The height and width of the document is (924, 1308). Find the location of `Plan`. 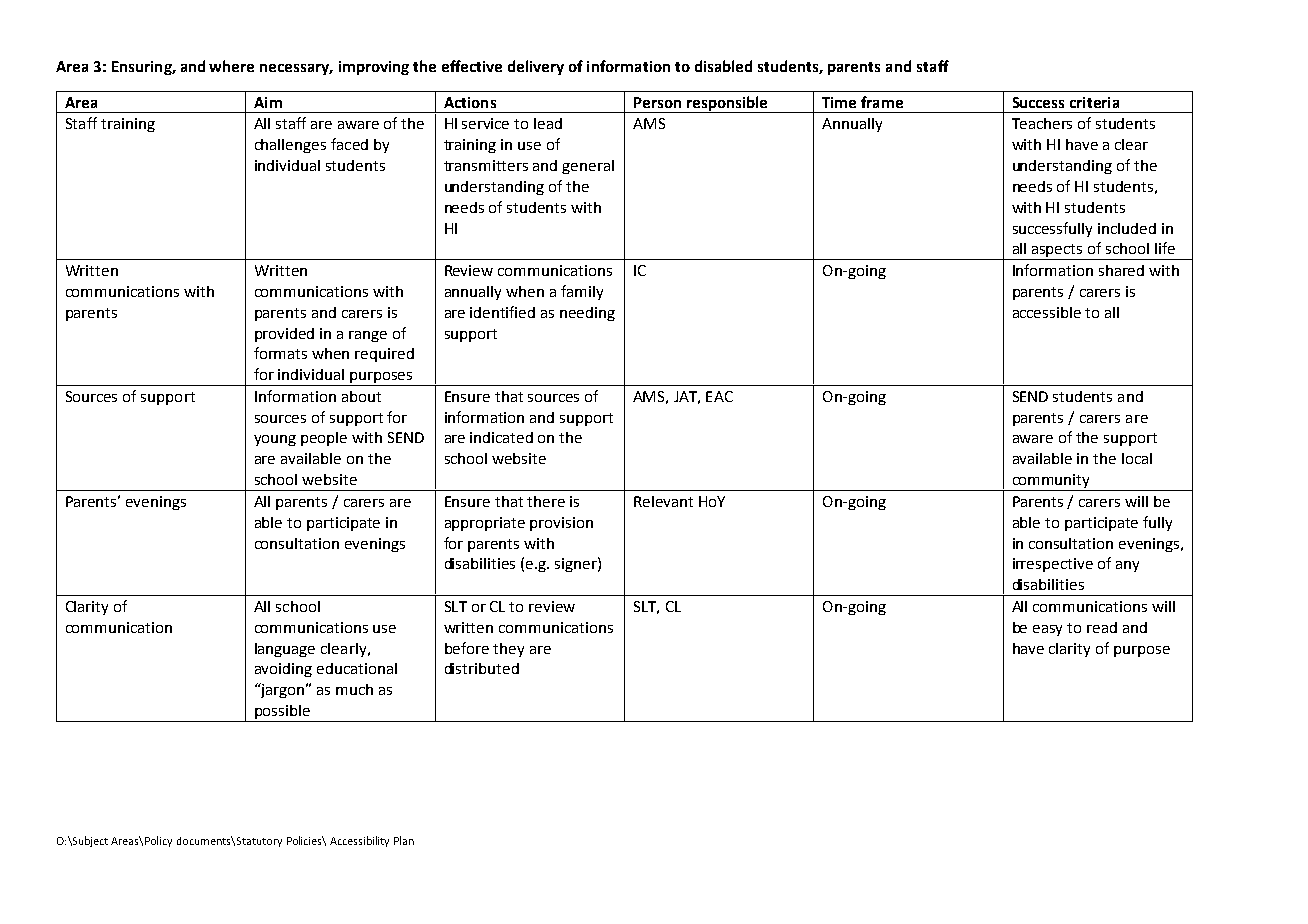

Plan is located at coordinates (404, 840).
